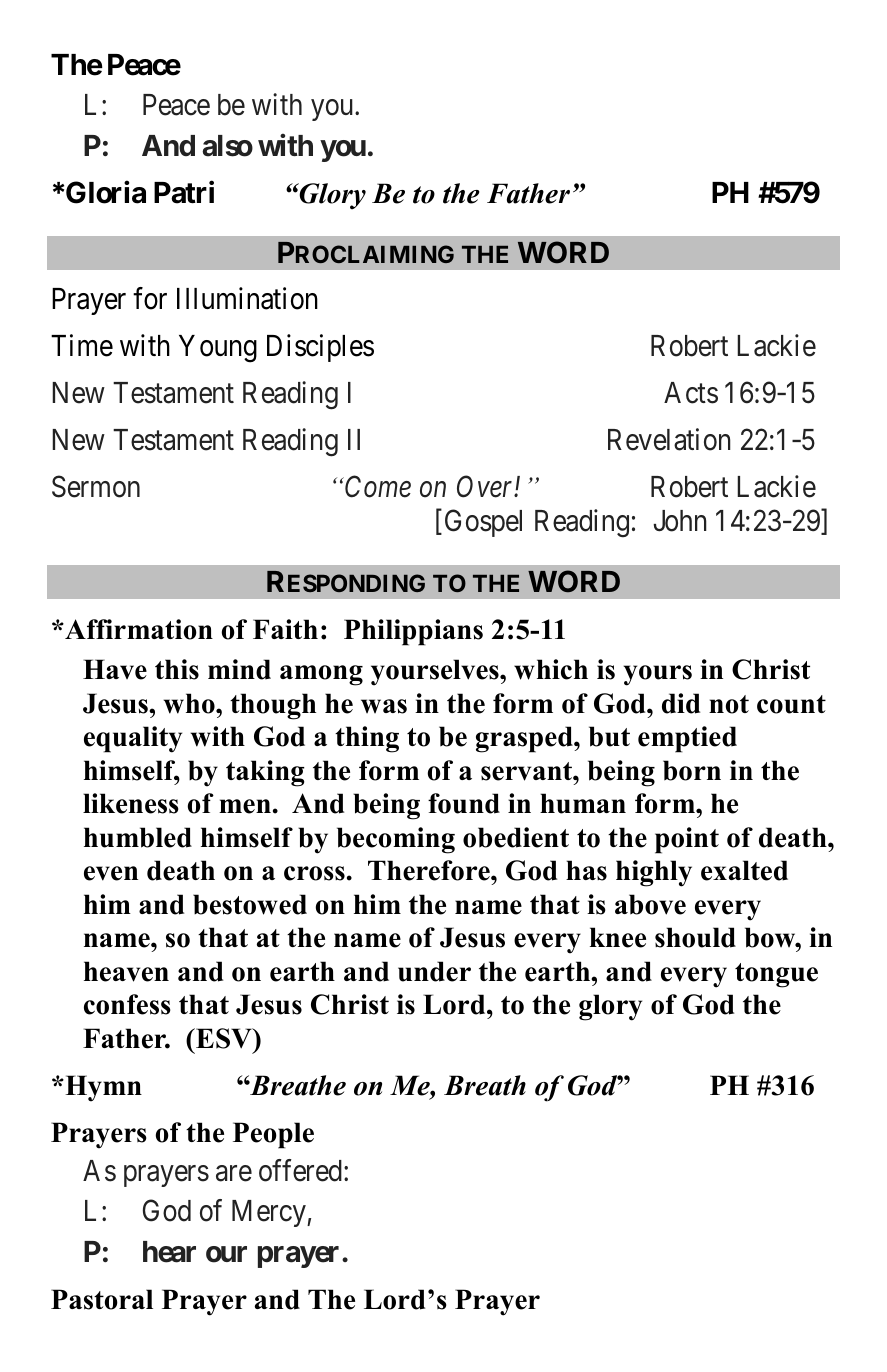 Image resolution: width=887 pixels, height=1372 pixels. I want to click on thing, so click(367, 739).
